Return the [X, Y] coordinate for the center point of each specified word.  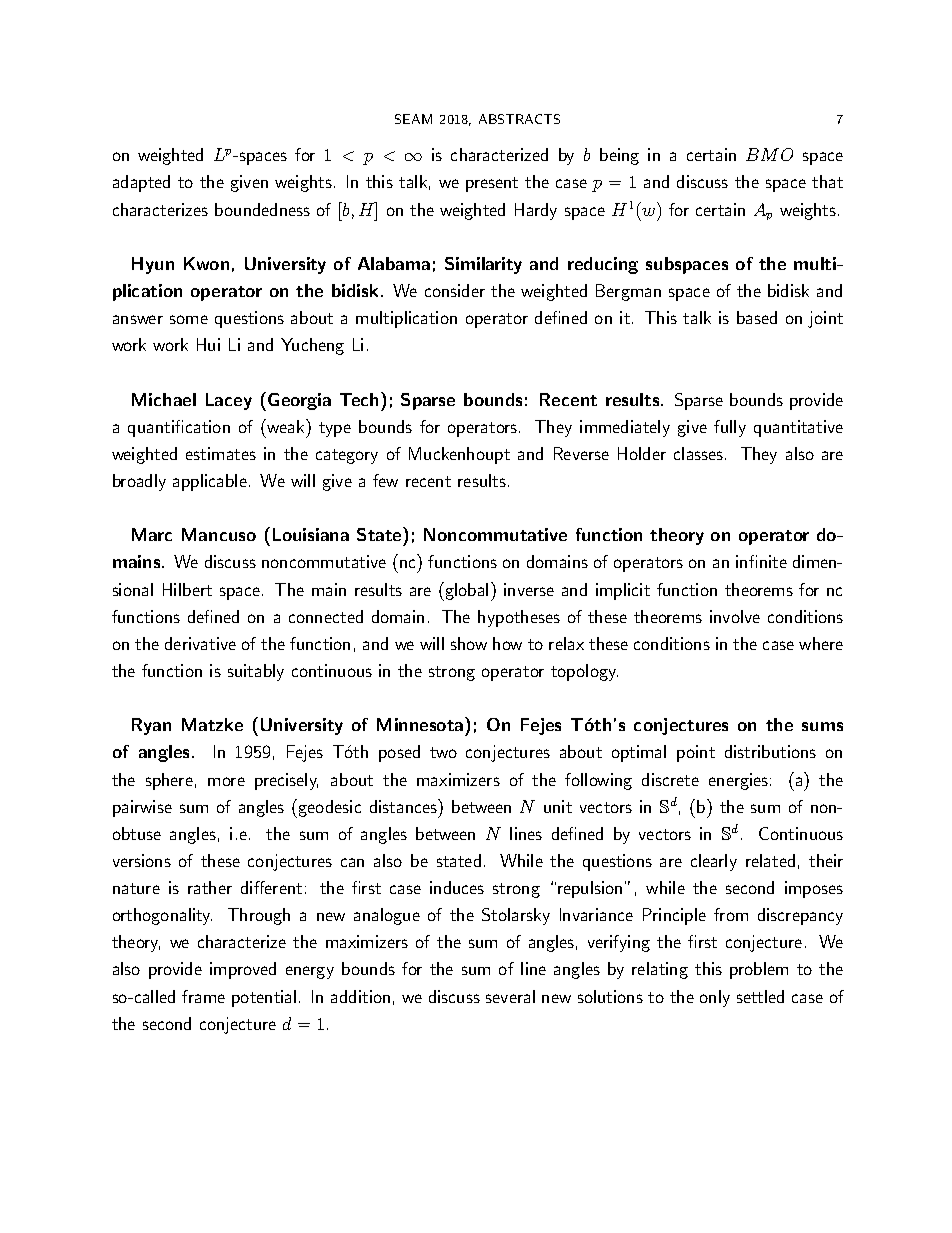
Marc [152, 534]
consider [455, 290]
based [757, 317]
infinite [761, 561]
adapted [141, 183]
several [510, 996]
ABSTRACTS [519, 119]
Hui [208, 344]
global [465, 591]
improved [243, 970]
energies [738, 781]
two [443, 752]
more [226, 781]
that [827, 181]
